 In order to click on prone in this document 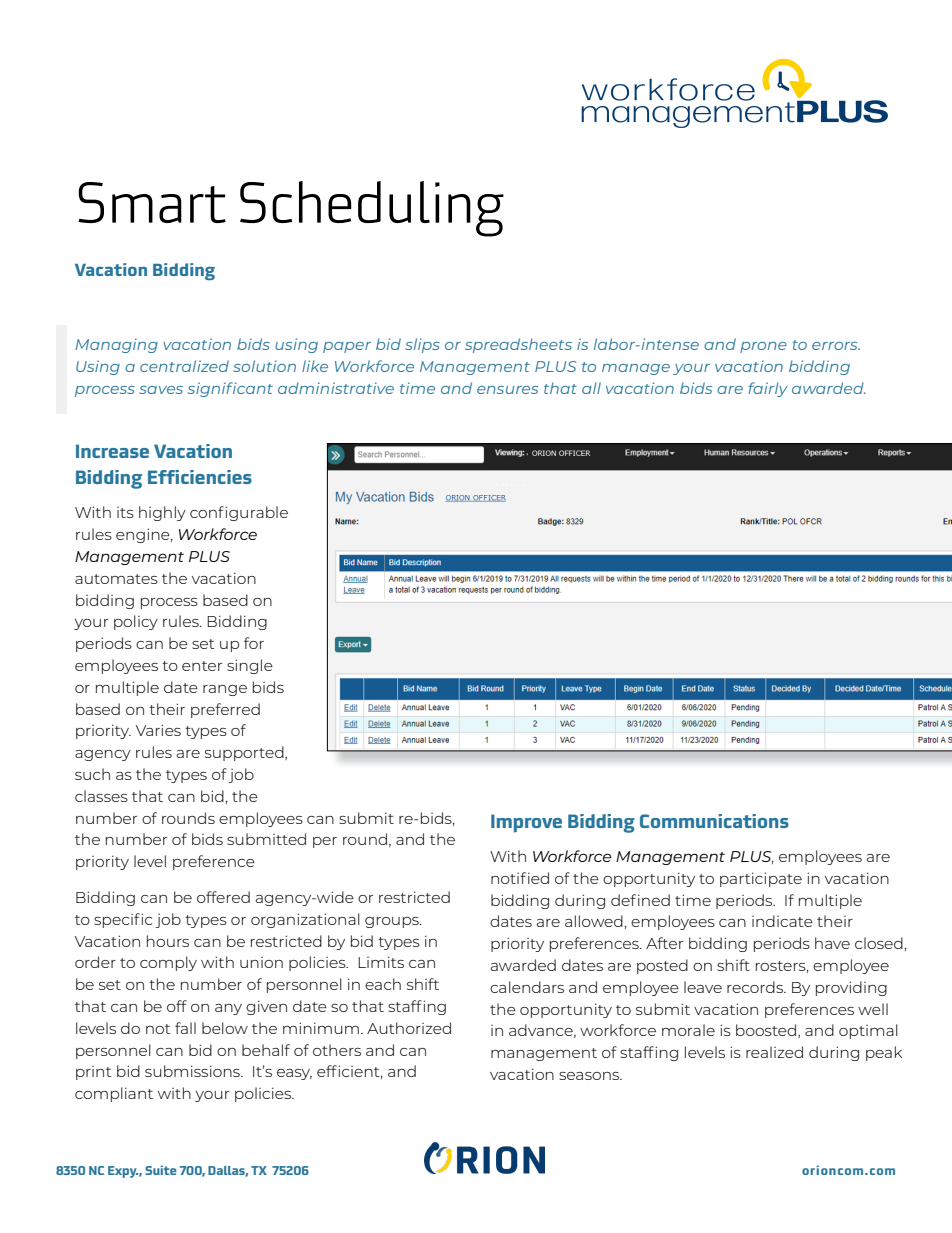, I will do `click(763, 347)`.
